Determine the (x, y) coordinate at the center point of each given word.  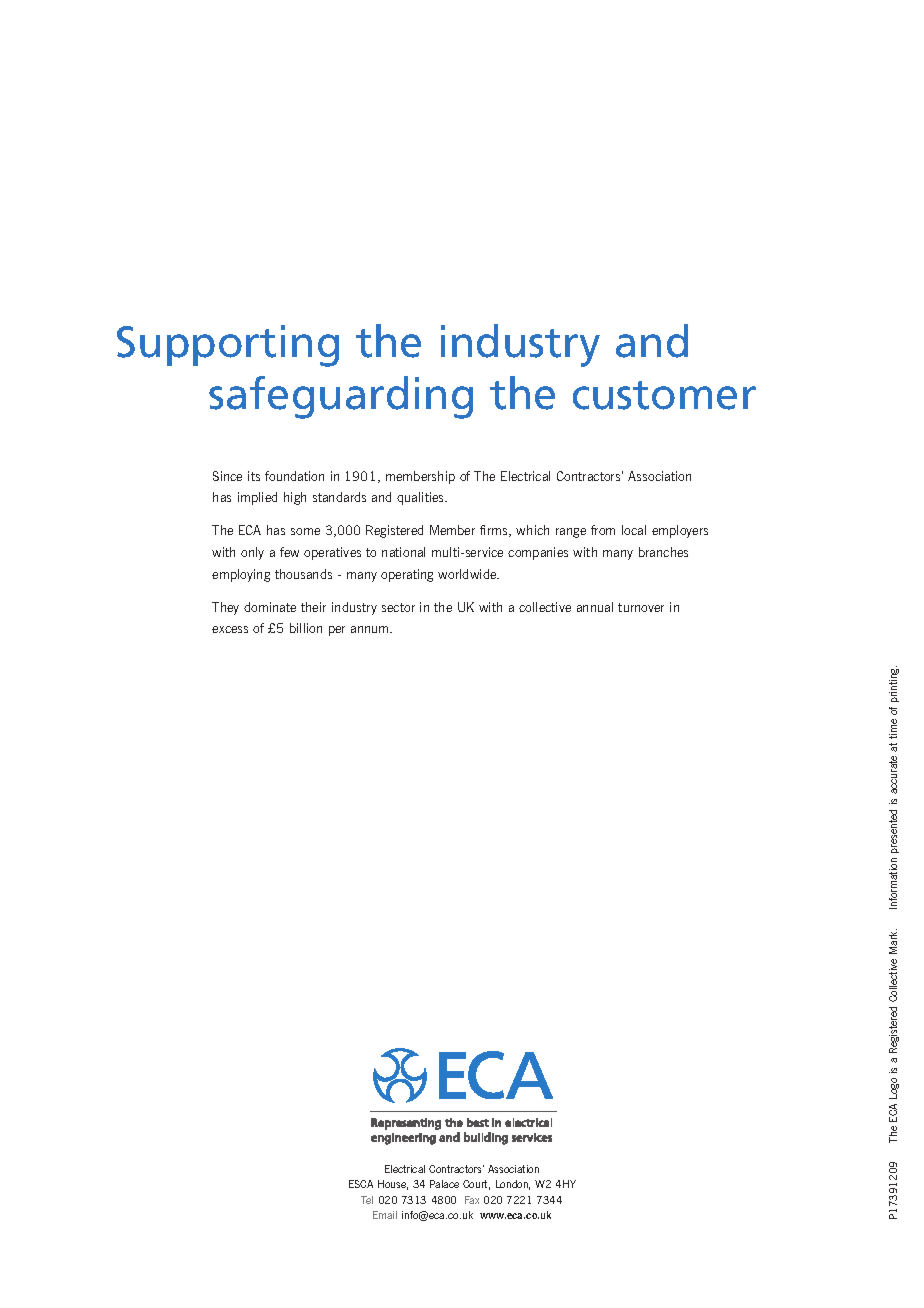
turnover (641, 607)
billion (306, 628)
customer (664, 395)
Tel (367, 1200)
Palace (444, 1184)
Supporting (228, 346)
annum (371, 629)
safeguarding (341, 397)
